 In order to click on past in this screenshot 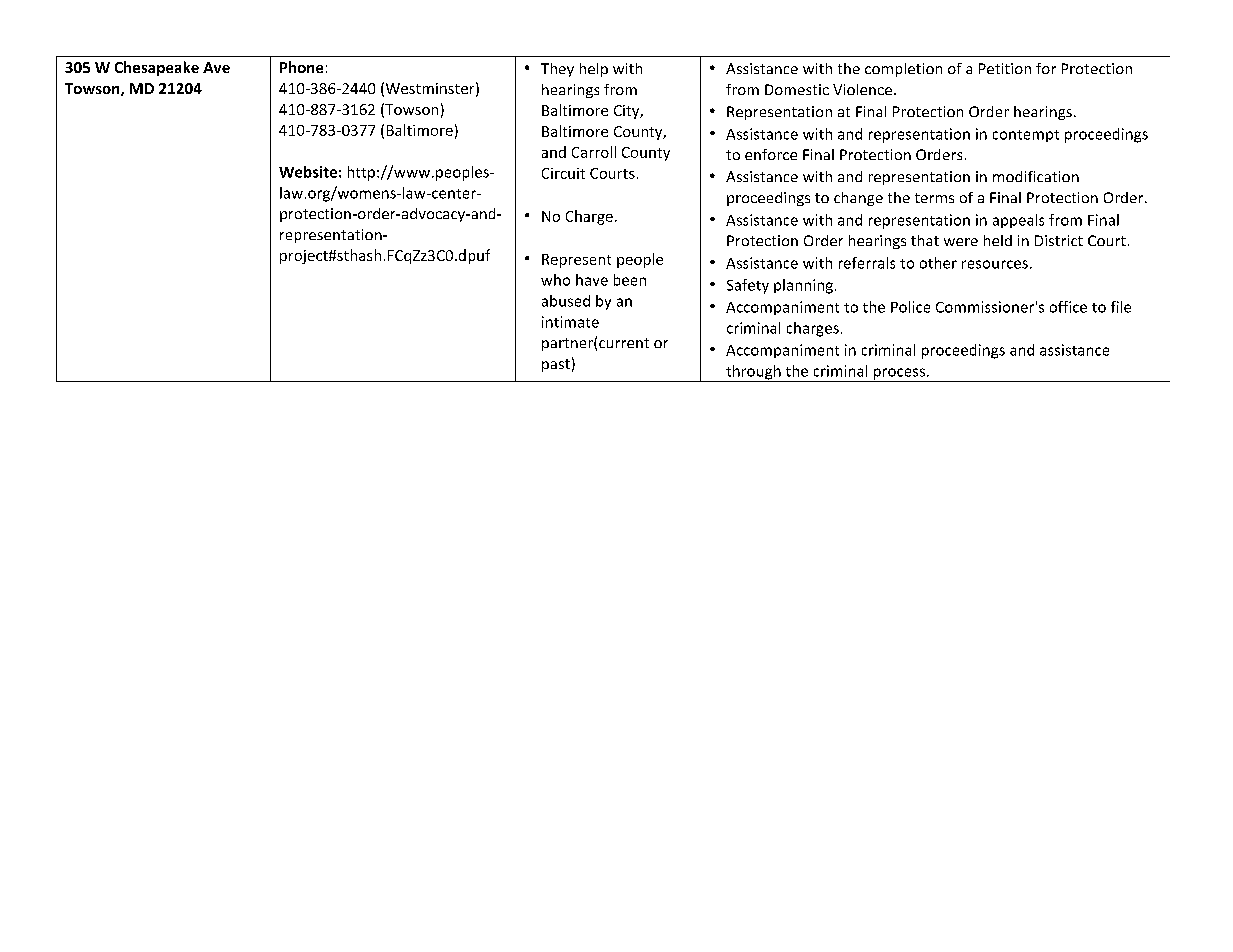, I will do `click(556, 365)`.
